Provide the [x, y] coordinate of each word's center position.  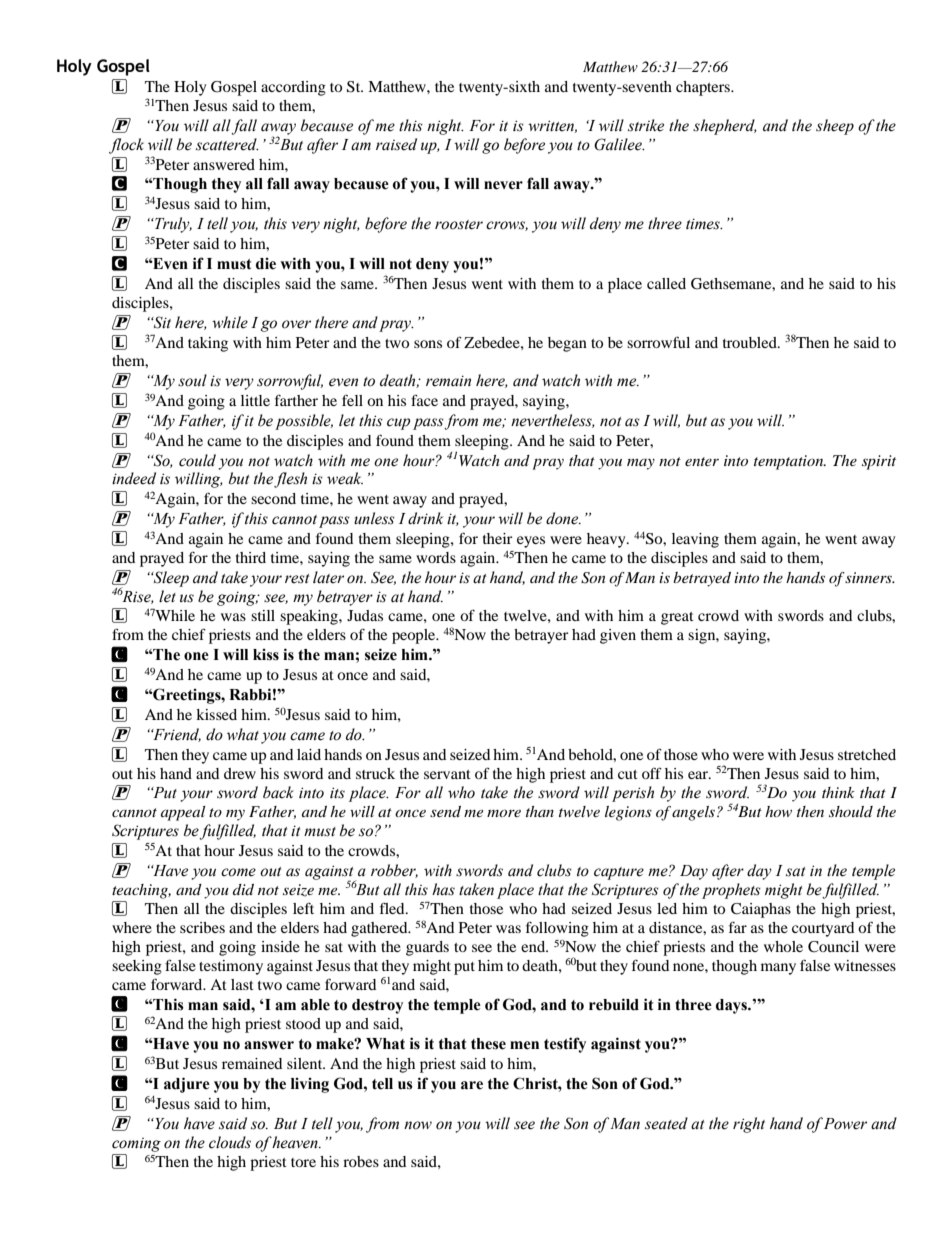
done [563, 518]
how [778, 811]
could [197, 460]
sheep [835, 127]
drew [240, 773]
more [504, 813]
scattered [227, 144]
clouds [230, 1142]
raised [396, 144]
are [472, 1085]
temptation [790, 462]
